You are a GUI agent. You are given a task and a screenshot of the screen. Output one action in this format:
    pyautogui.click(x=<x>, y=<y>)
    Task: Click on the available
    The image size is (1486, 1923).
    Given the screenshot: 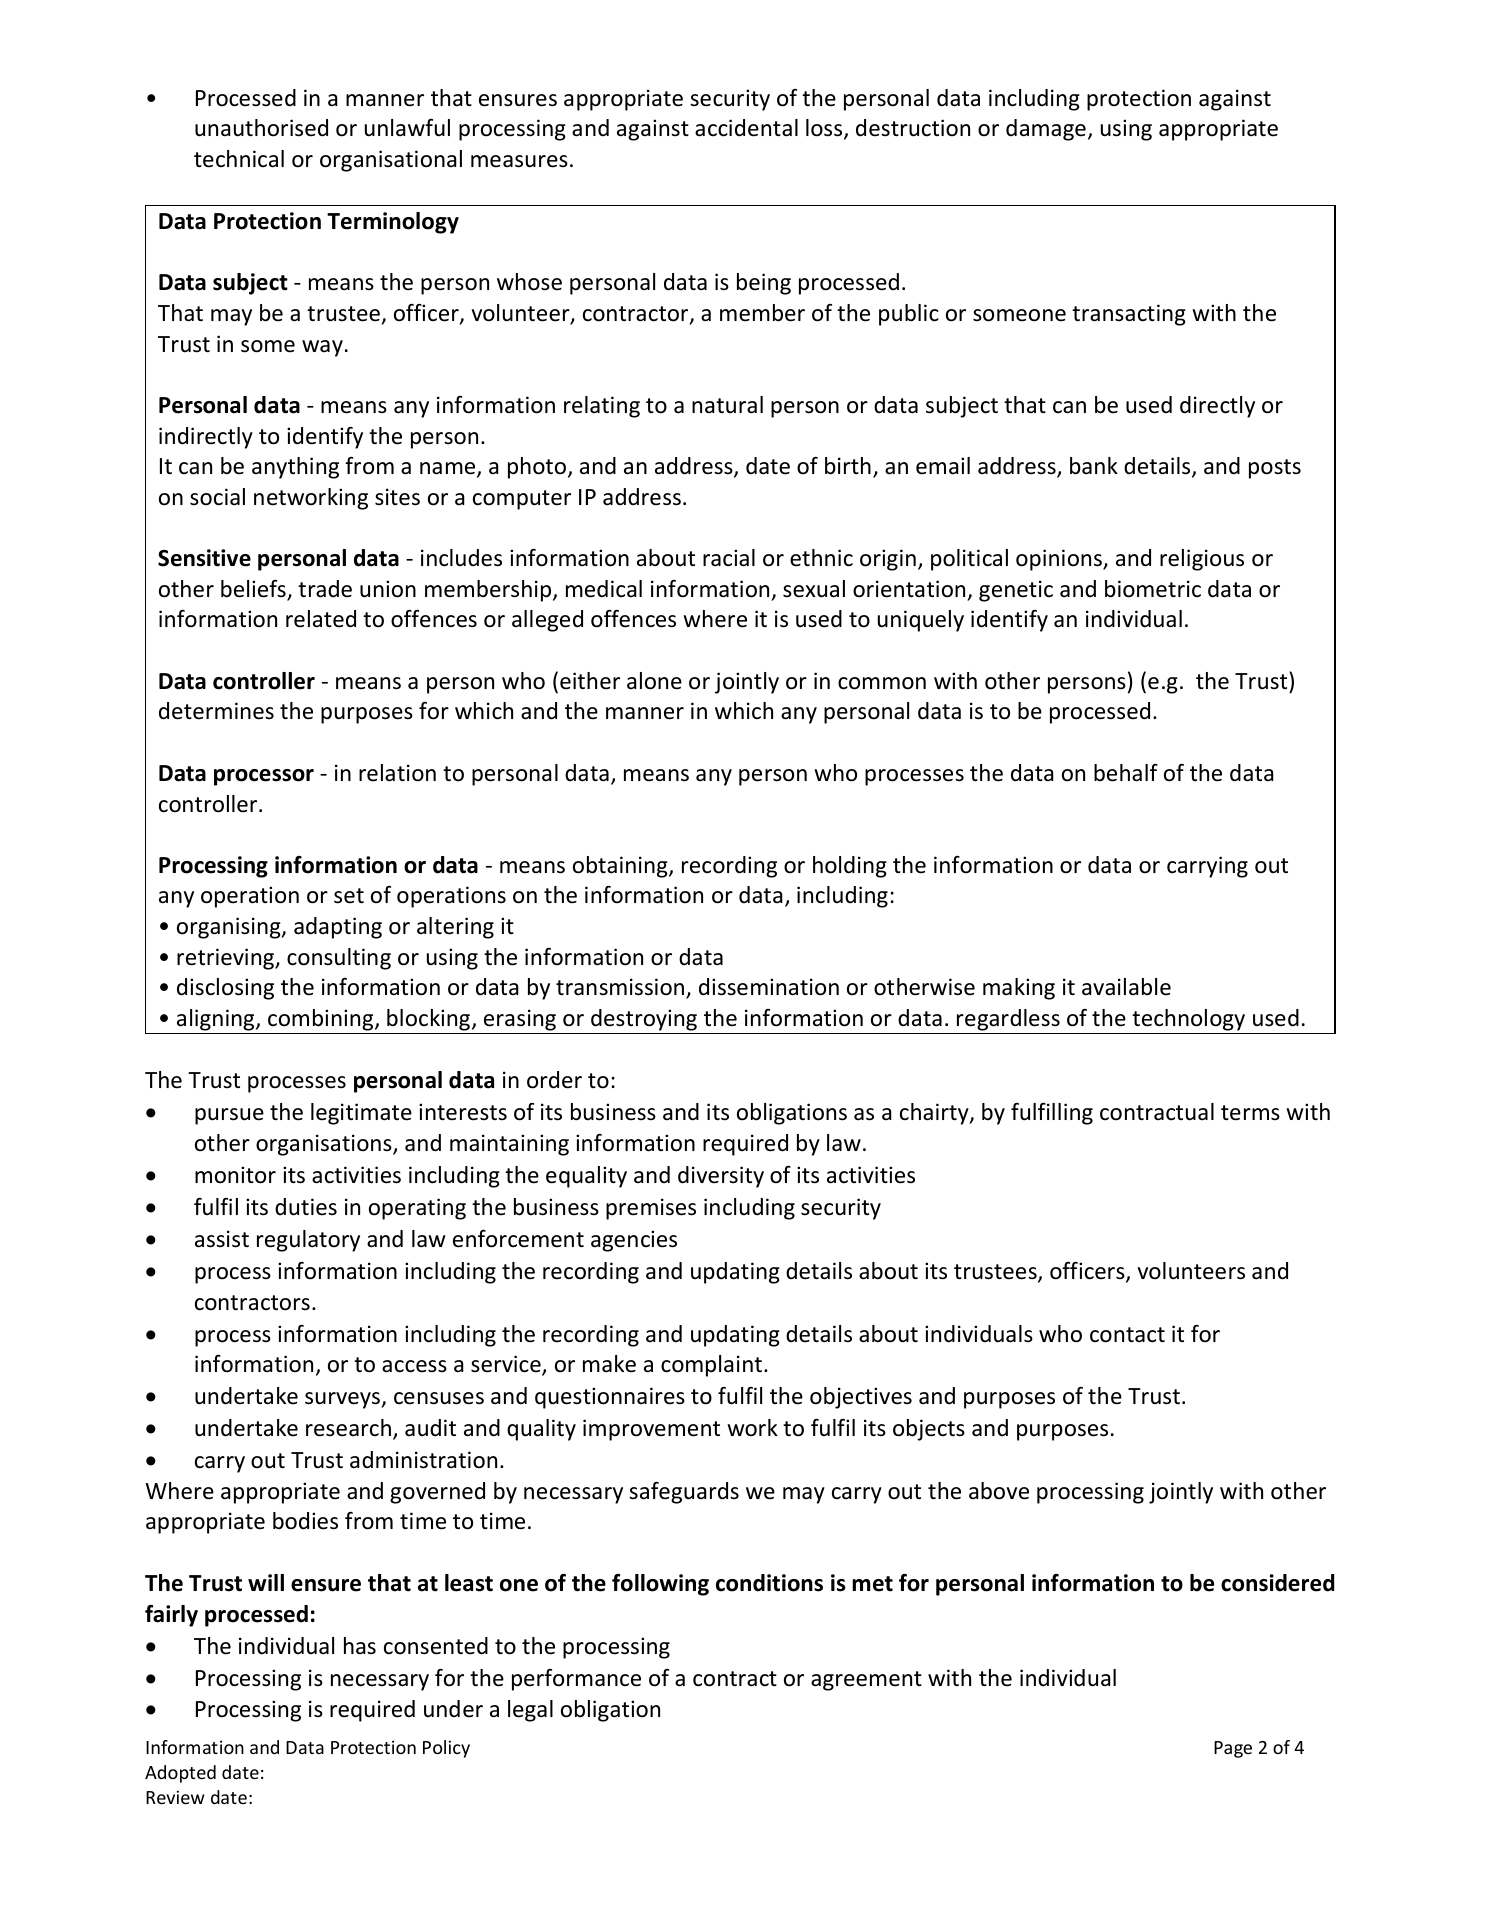 What is the action you would take?
    pyautogui.click(x=1126, y=987)
